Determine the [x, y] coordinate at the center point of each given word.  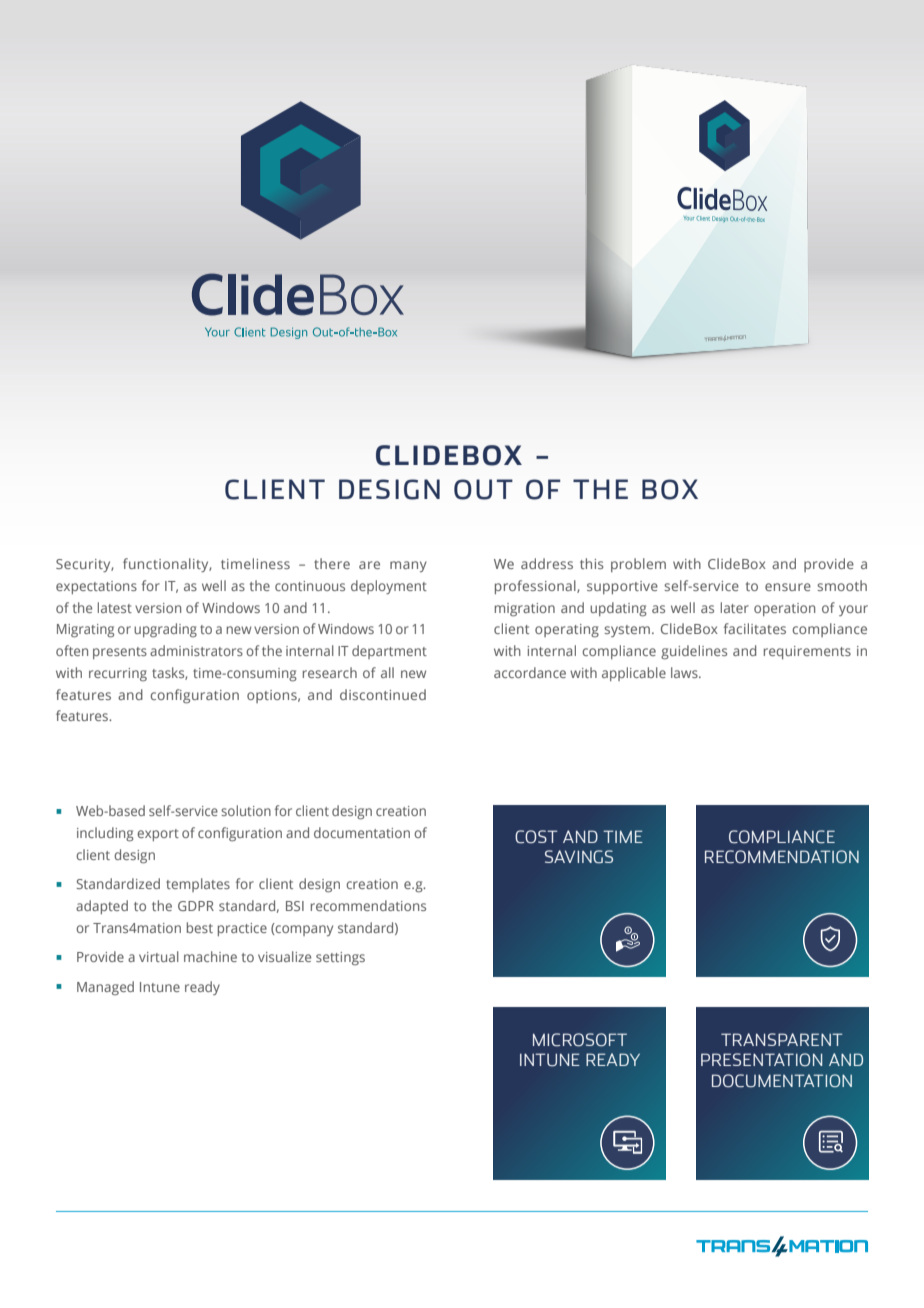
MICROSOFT [580, 1040]
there [332, 563]
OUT [483, 489]
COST [536, 837]
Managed [105, 988]
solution [246, 810]
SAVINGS [579, 857]
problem [638, 565]
